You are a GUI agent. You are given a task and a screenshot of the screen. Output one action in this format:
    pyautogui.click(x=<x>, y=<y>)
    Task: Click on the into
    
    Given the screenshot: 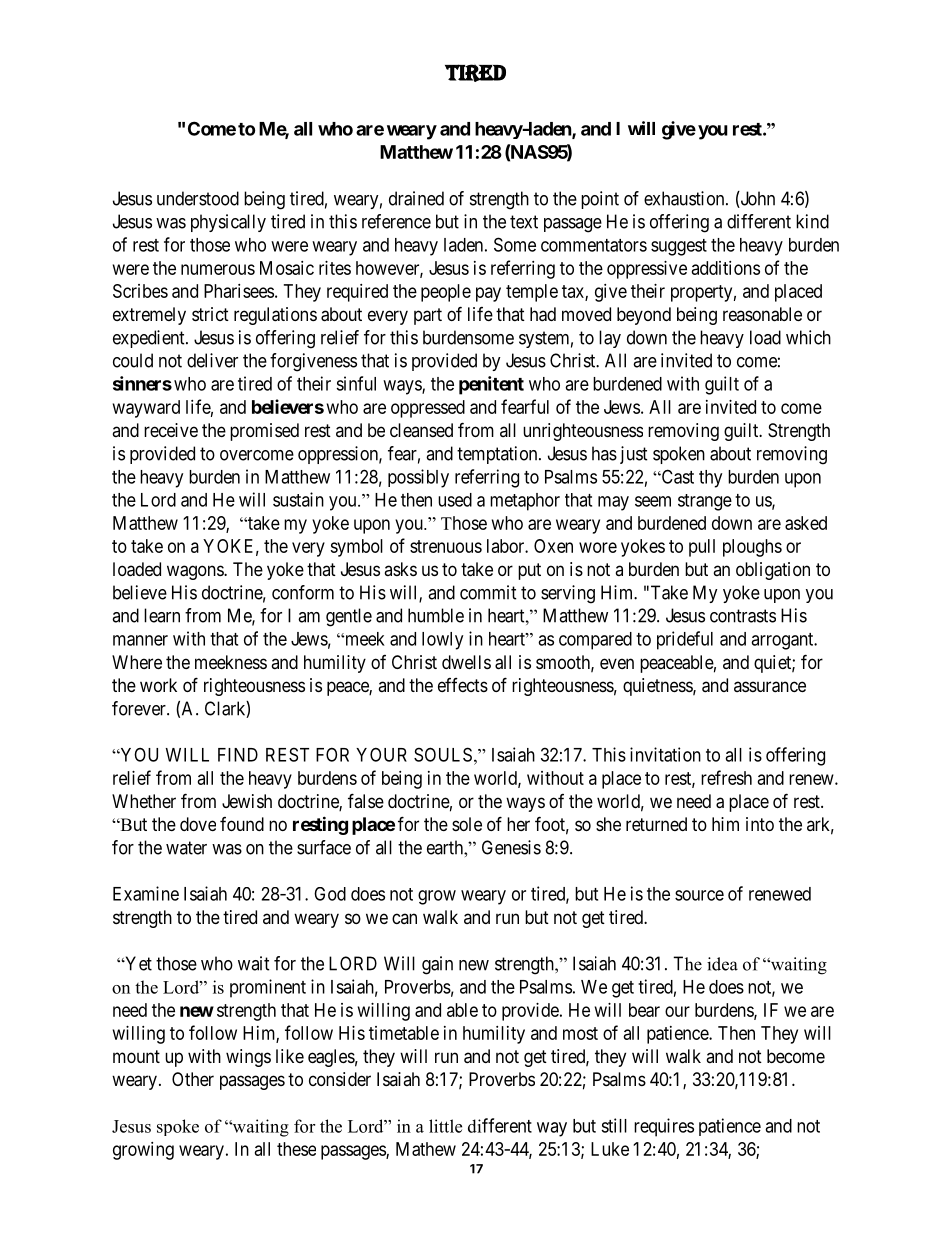 What is the action you would take?
    pyautogui.click(x=760, y=824)
